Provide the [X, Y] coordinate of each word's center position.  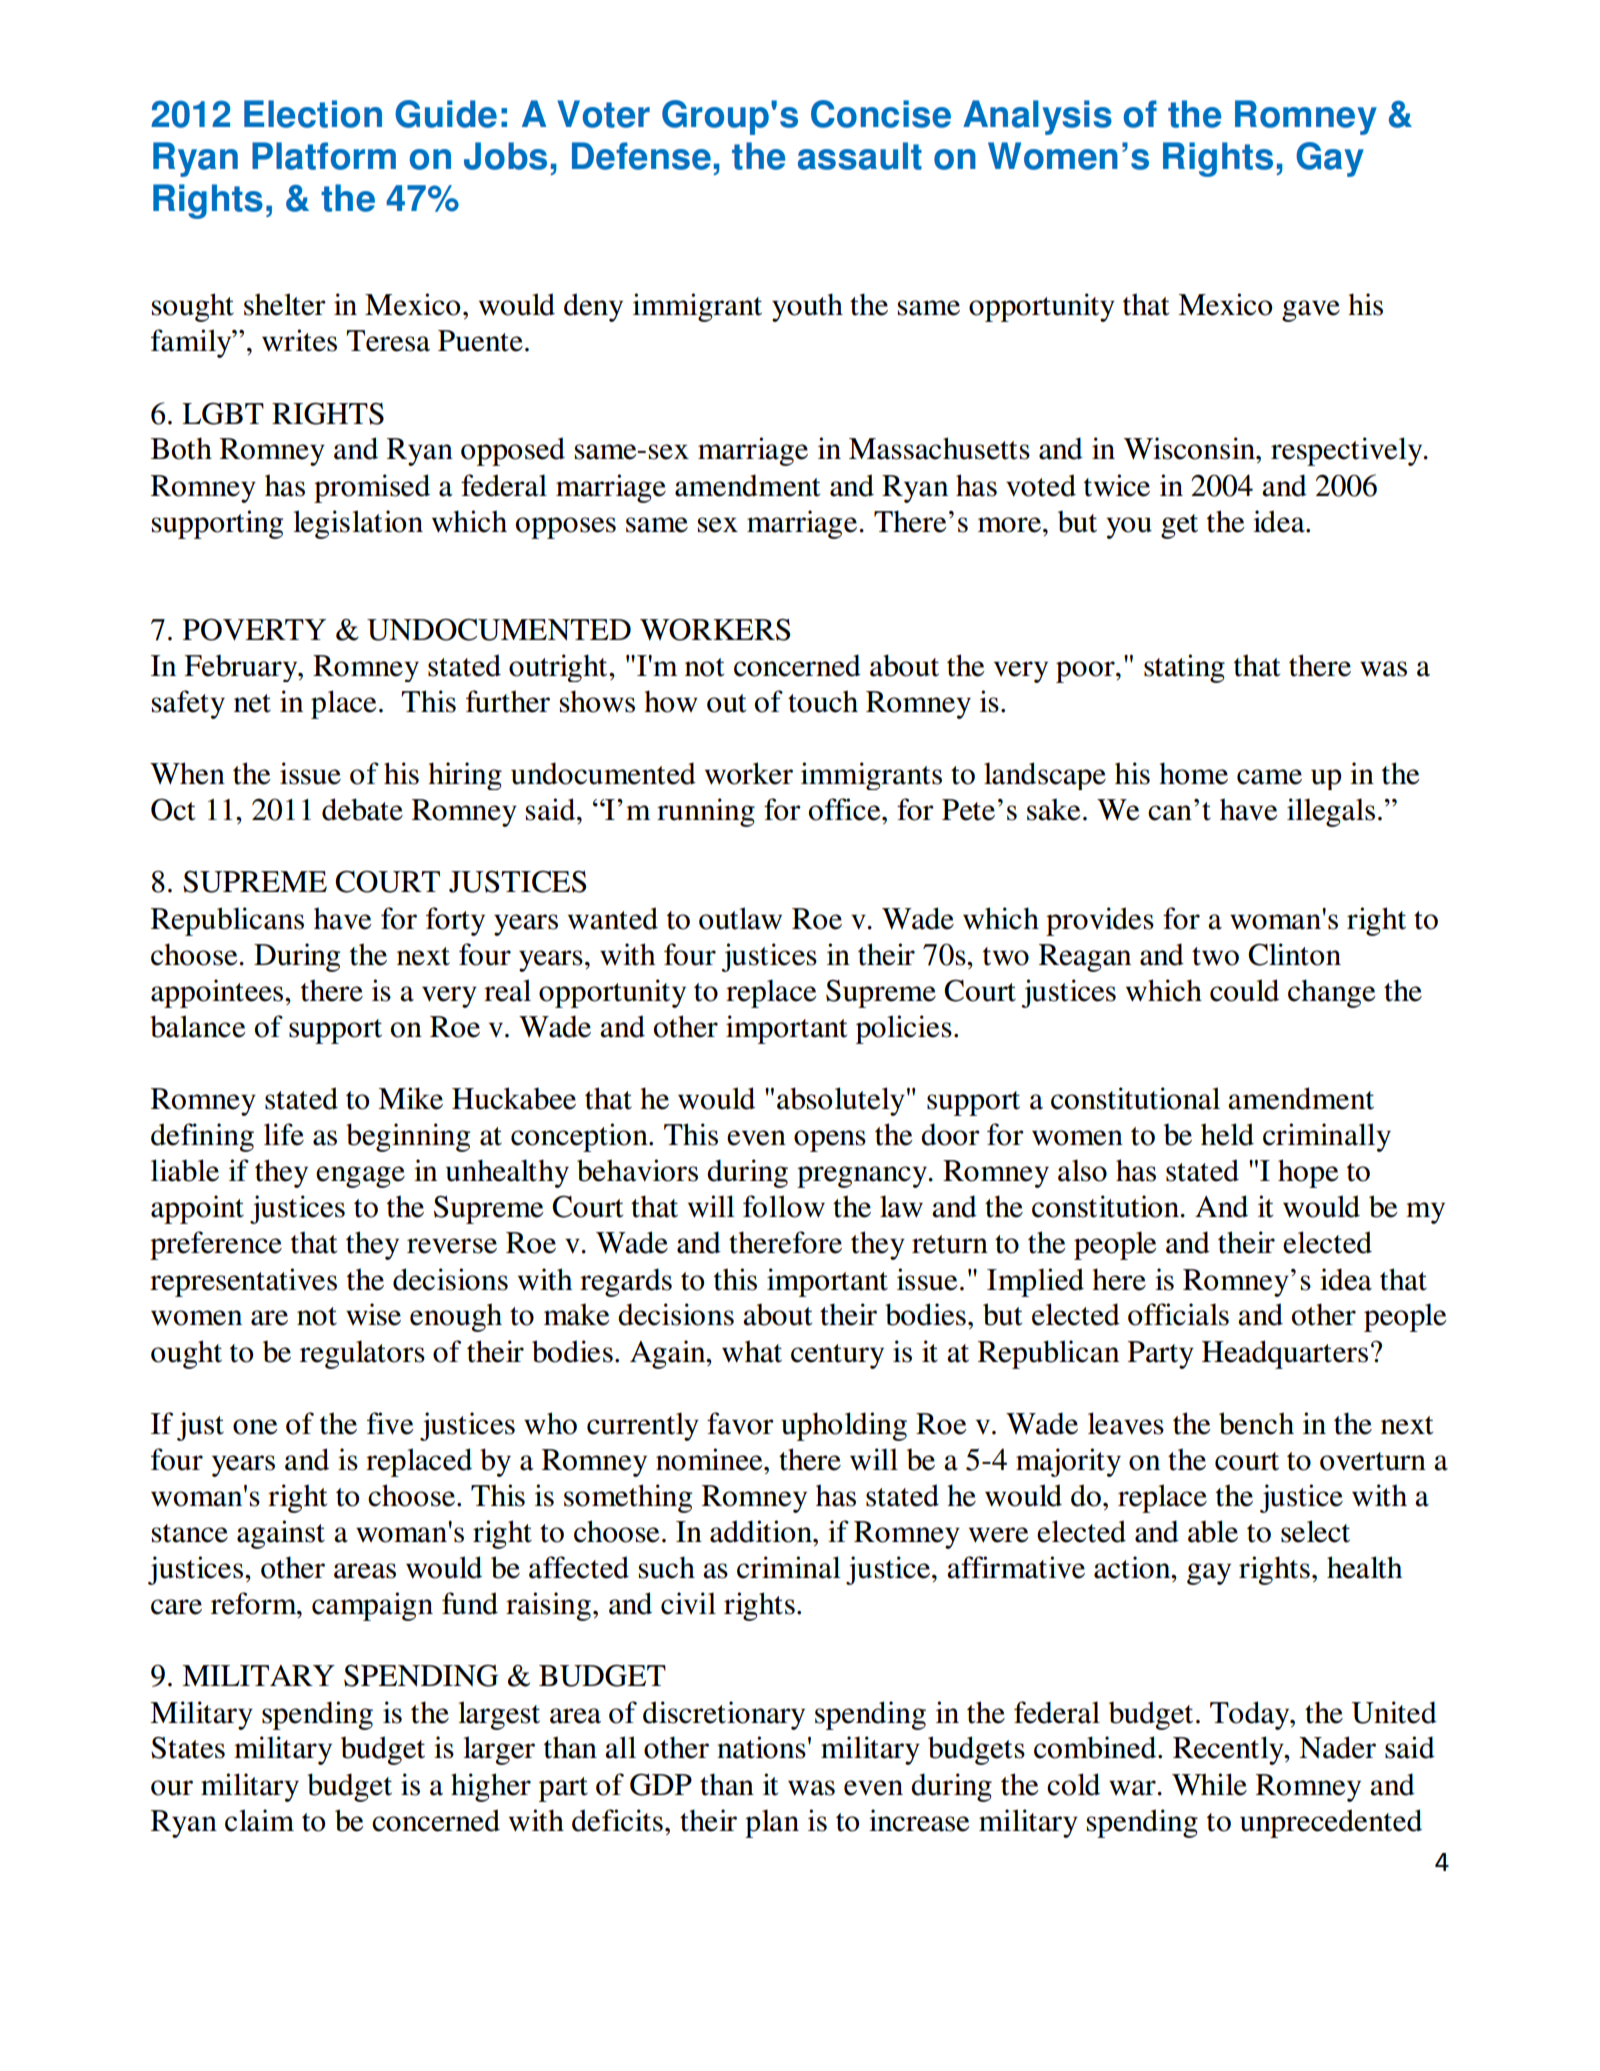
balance [198, 1026]
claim [259, 1820]
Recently [1229, 1750]
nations [761, 1747]
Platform [324, 156]
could [1244, 990]
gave [1311, 311]
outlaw [740, 918]
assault [860, 156]
